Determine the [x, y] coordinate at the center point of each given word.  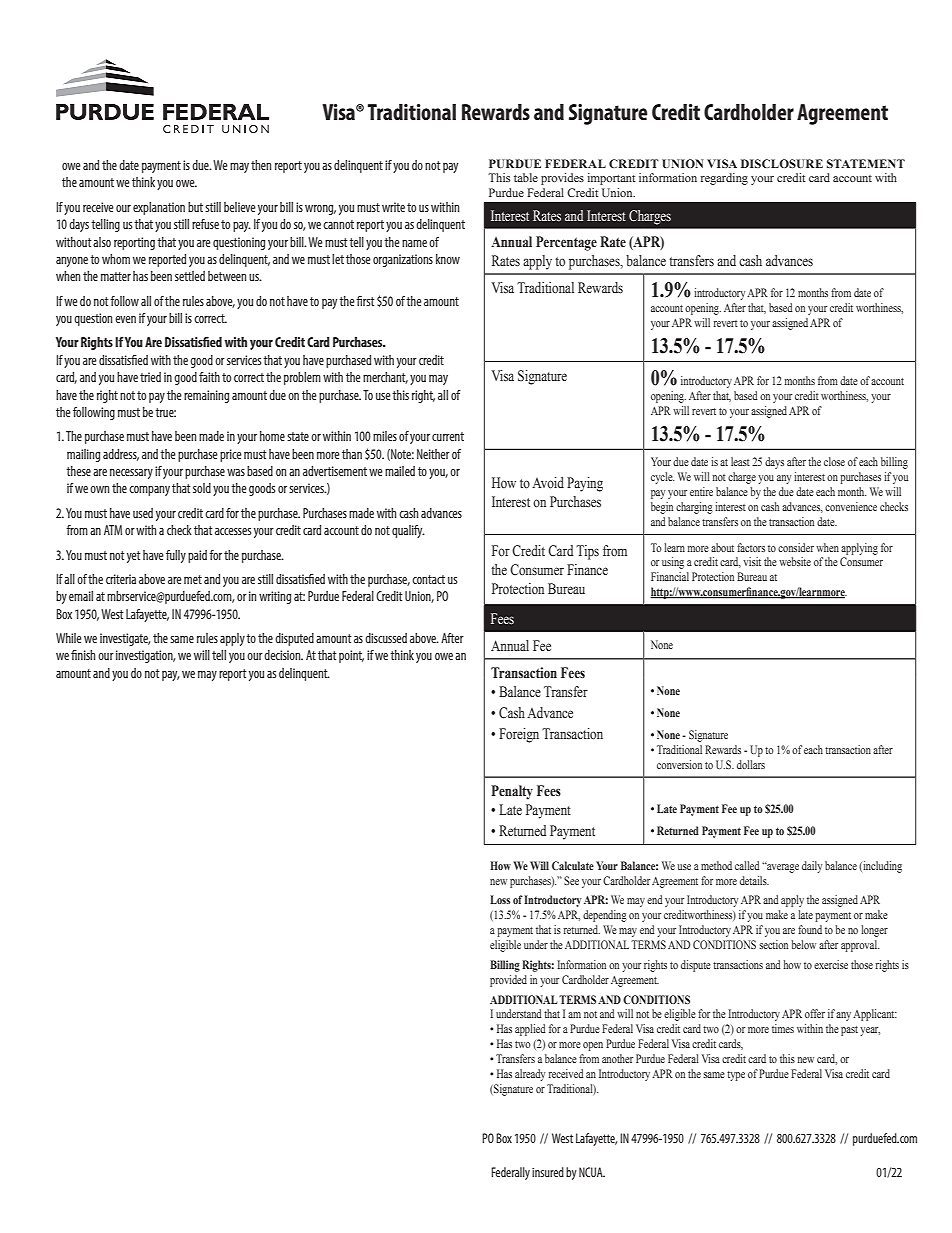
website [795, 561]
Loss [500, 899]
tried [150, 377]
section [773, 944]
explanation [159, 208]
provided [508, 981]
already [530, 1075]
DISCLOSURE [782, 163]
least [740, 461]
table [526, 177]
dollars [751, 764]
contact [428, 579]
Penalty [512, 792]
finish [83, 655]
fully [176, 556]
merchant [385, 378]
